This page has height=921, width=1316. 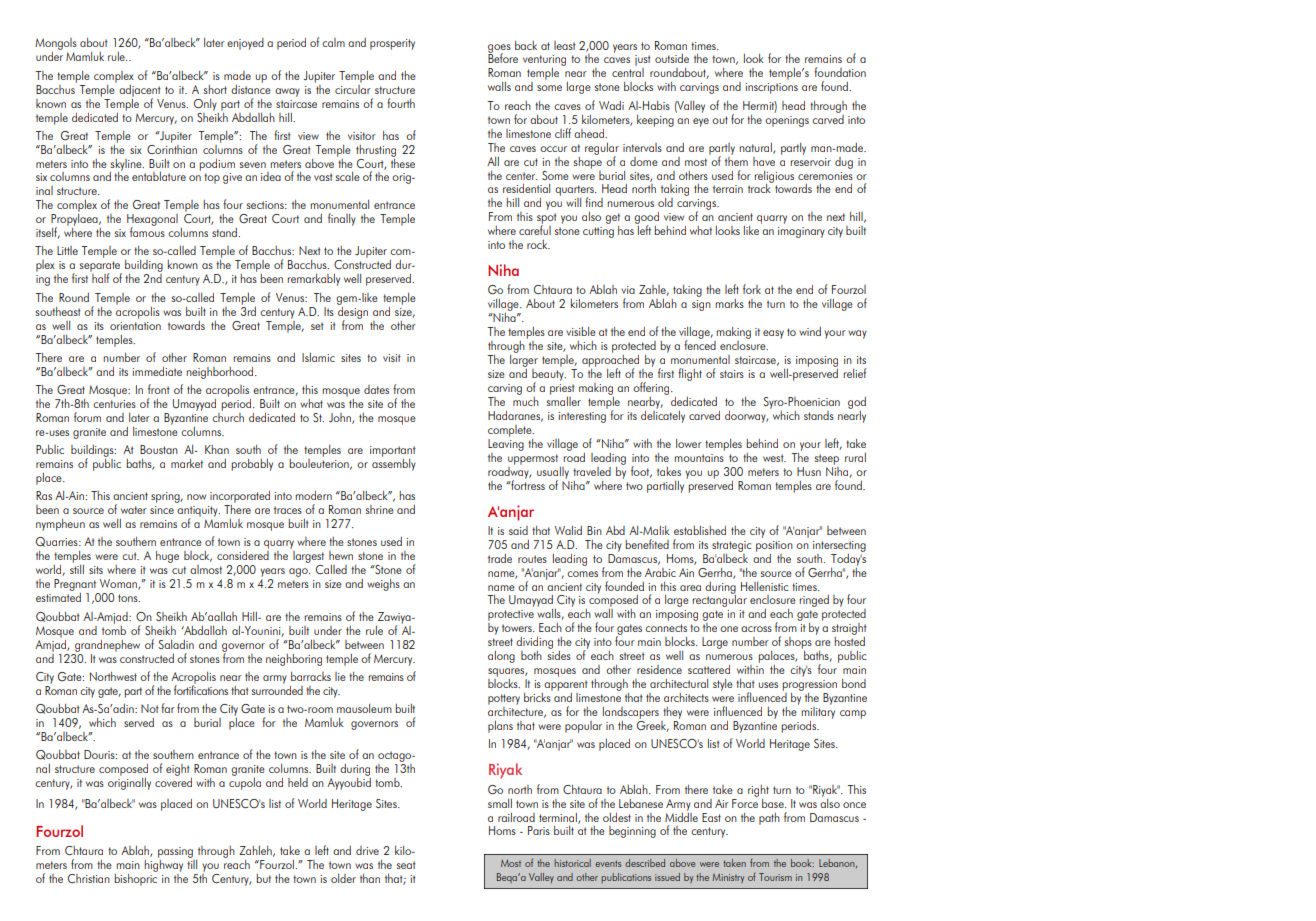 I want to click on imaginary, so click(x=801, y=232).
